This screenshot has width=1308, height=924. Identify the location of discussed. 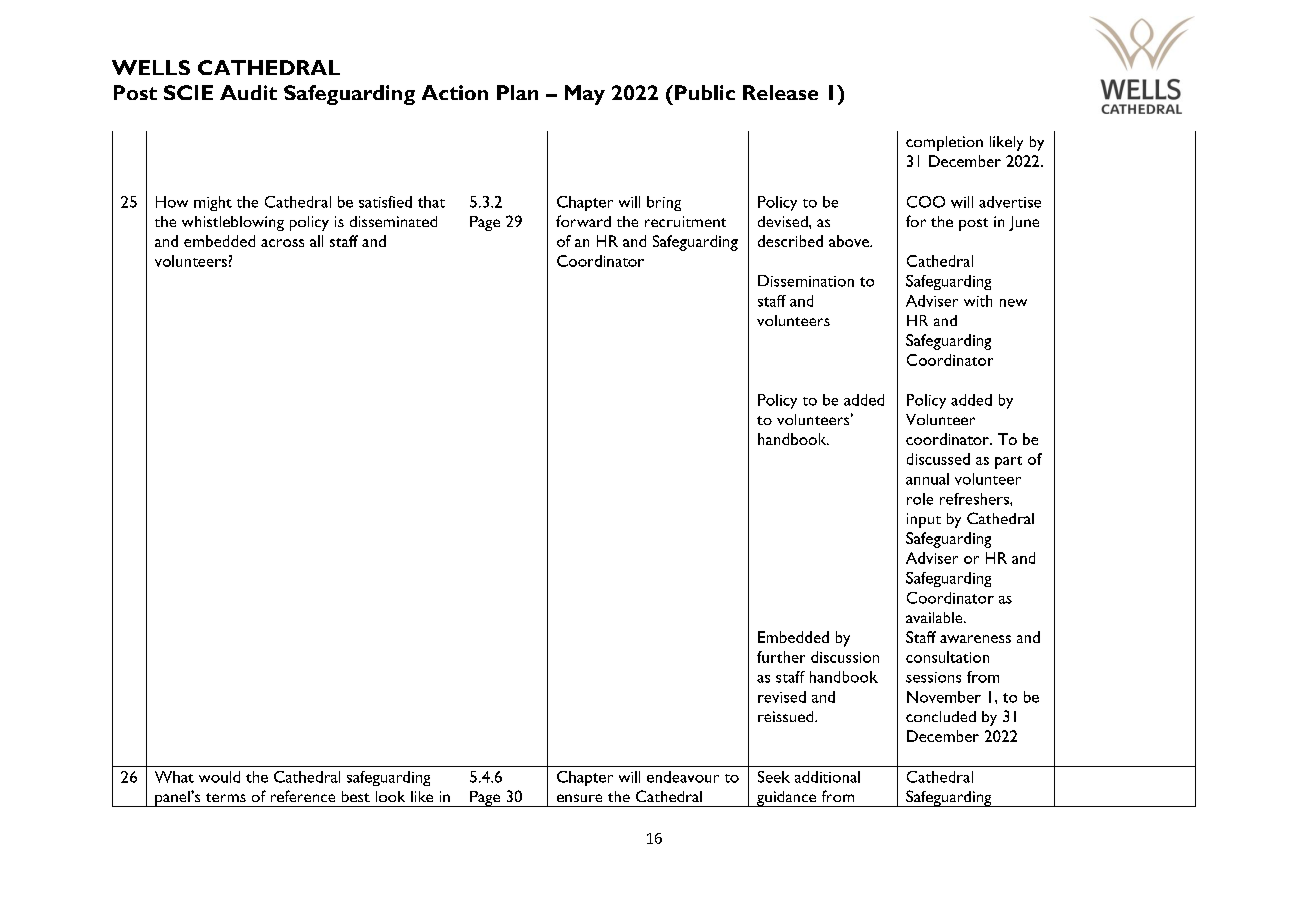
(938, 459).
